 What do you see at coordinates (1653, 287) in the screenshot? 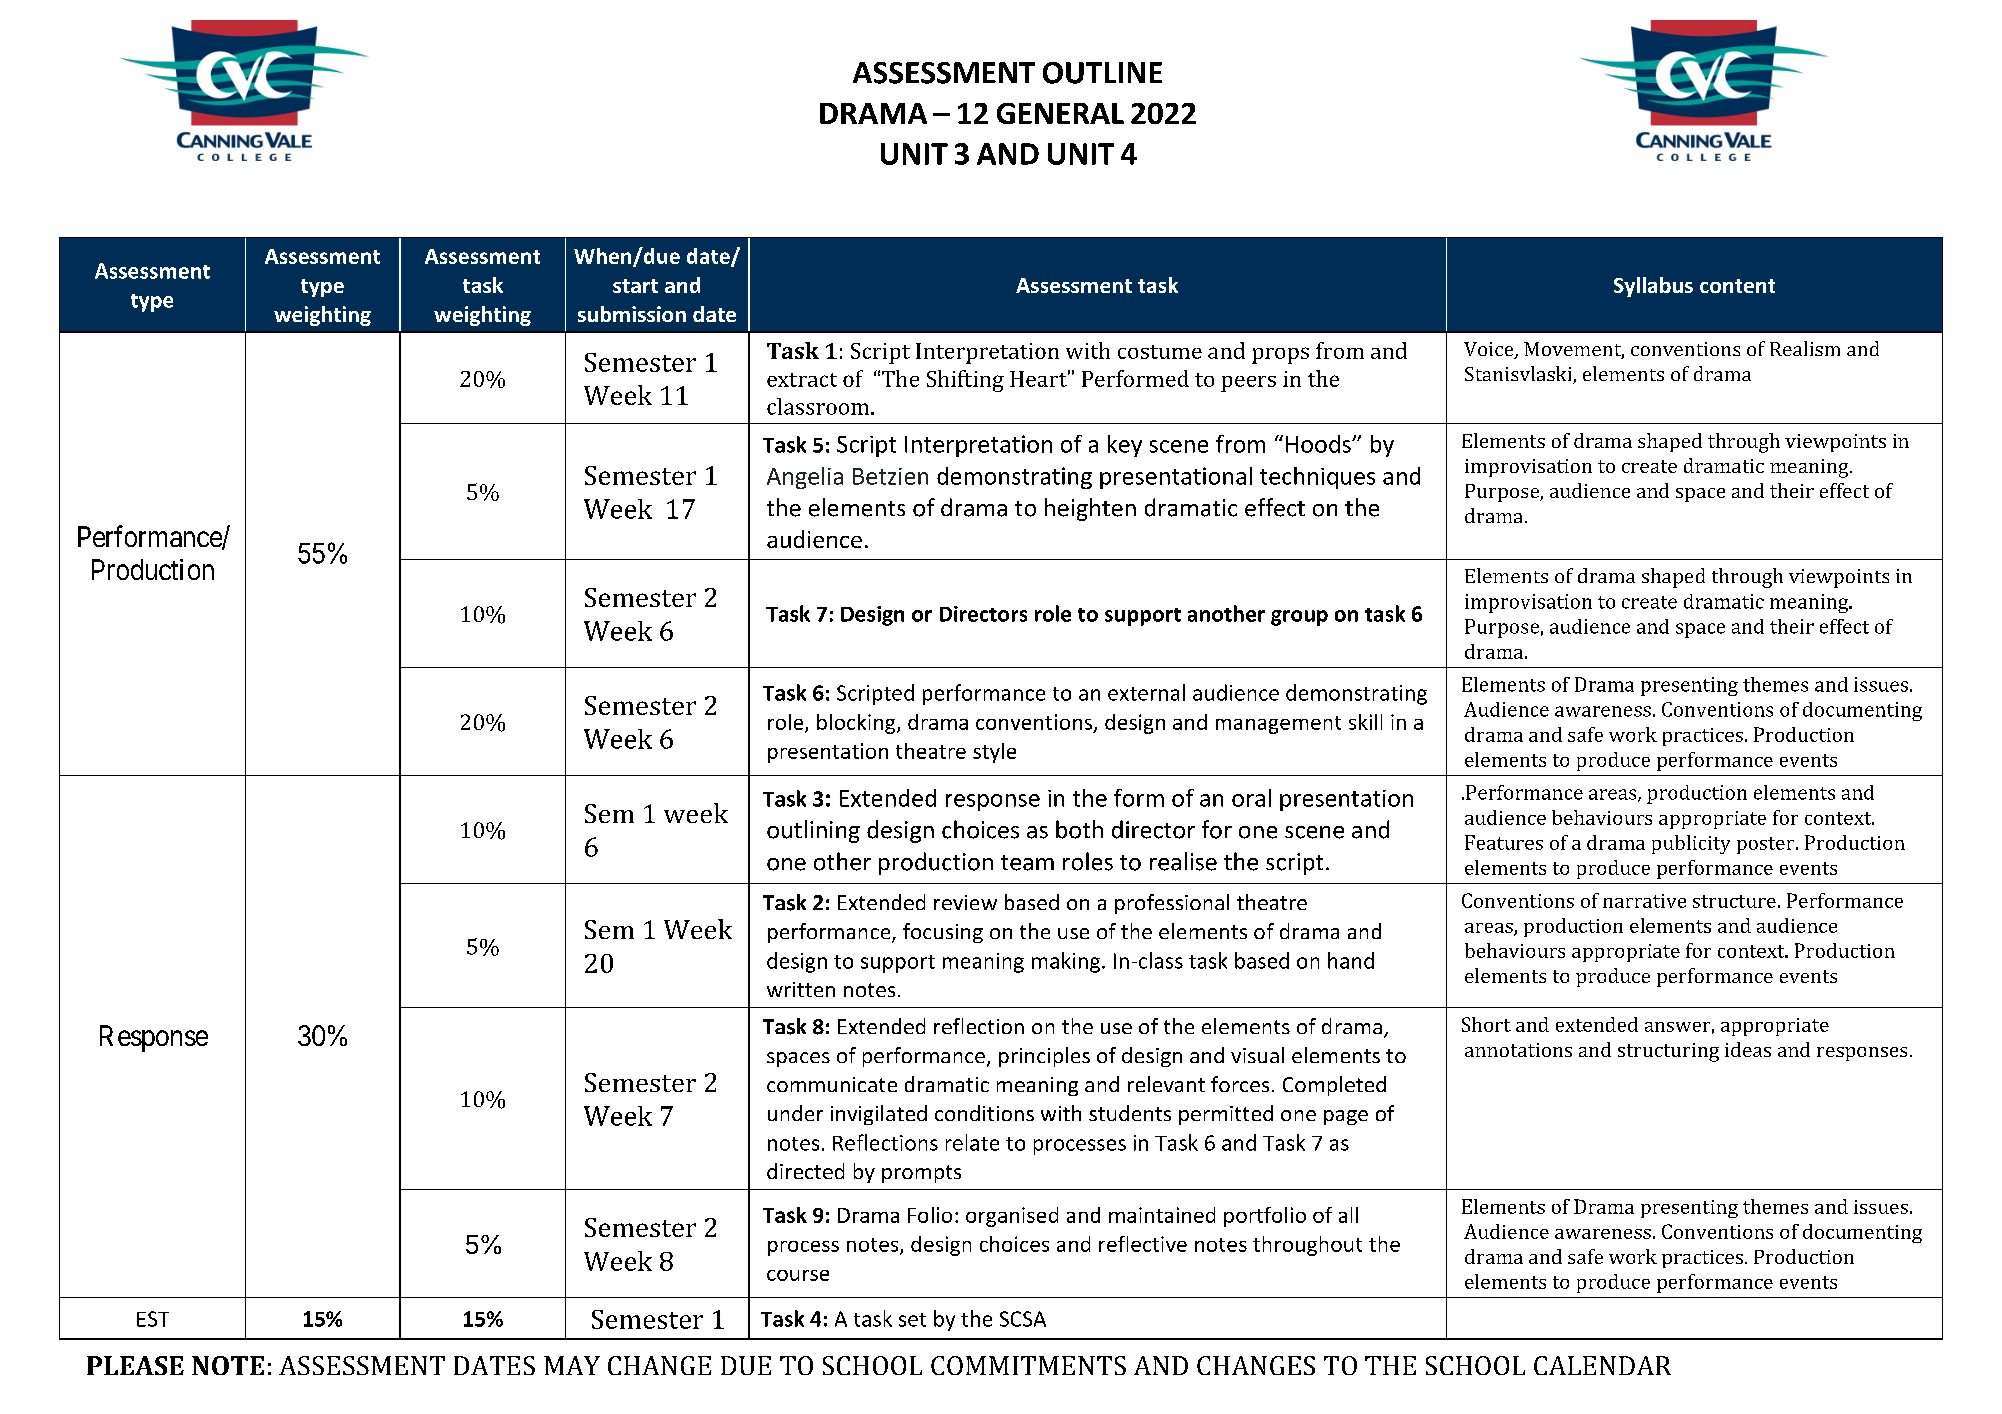
I see `Syllabus` at bounding box center [1653, 287].
